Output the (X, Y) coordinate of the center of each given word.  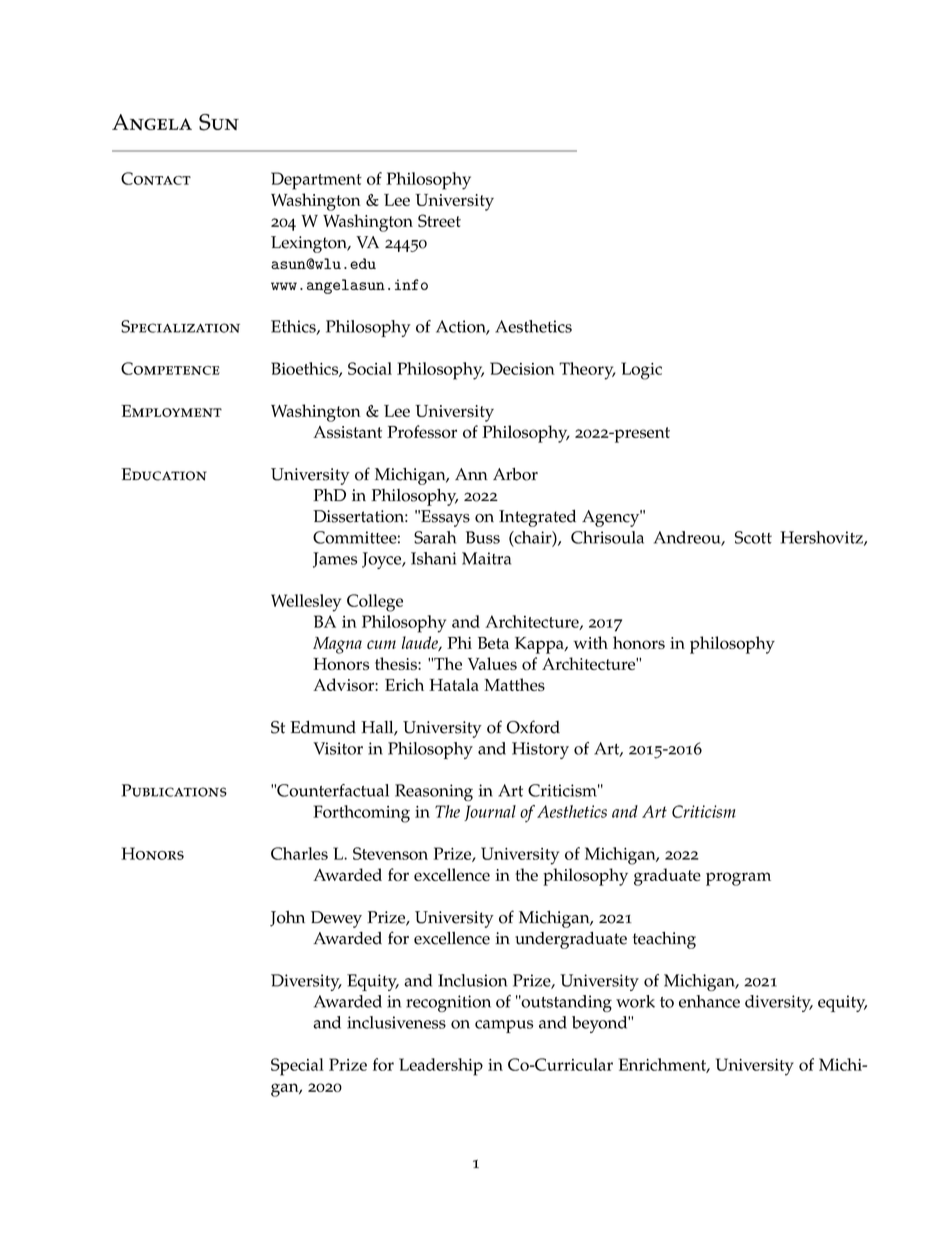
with (590, 642)
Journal (490, 813)
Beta (493, 643)
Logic (641, 371)
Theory (587, 371)
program (738, 879)
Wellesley (306, 603)
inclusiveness (396, 1022)
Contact (156, 178)
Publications (174, 790)
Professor (422, 431)
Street (439, 220)
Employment (171, 411)
